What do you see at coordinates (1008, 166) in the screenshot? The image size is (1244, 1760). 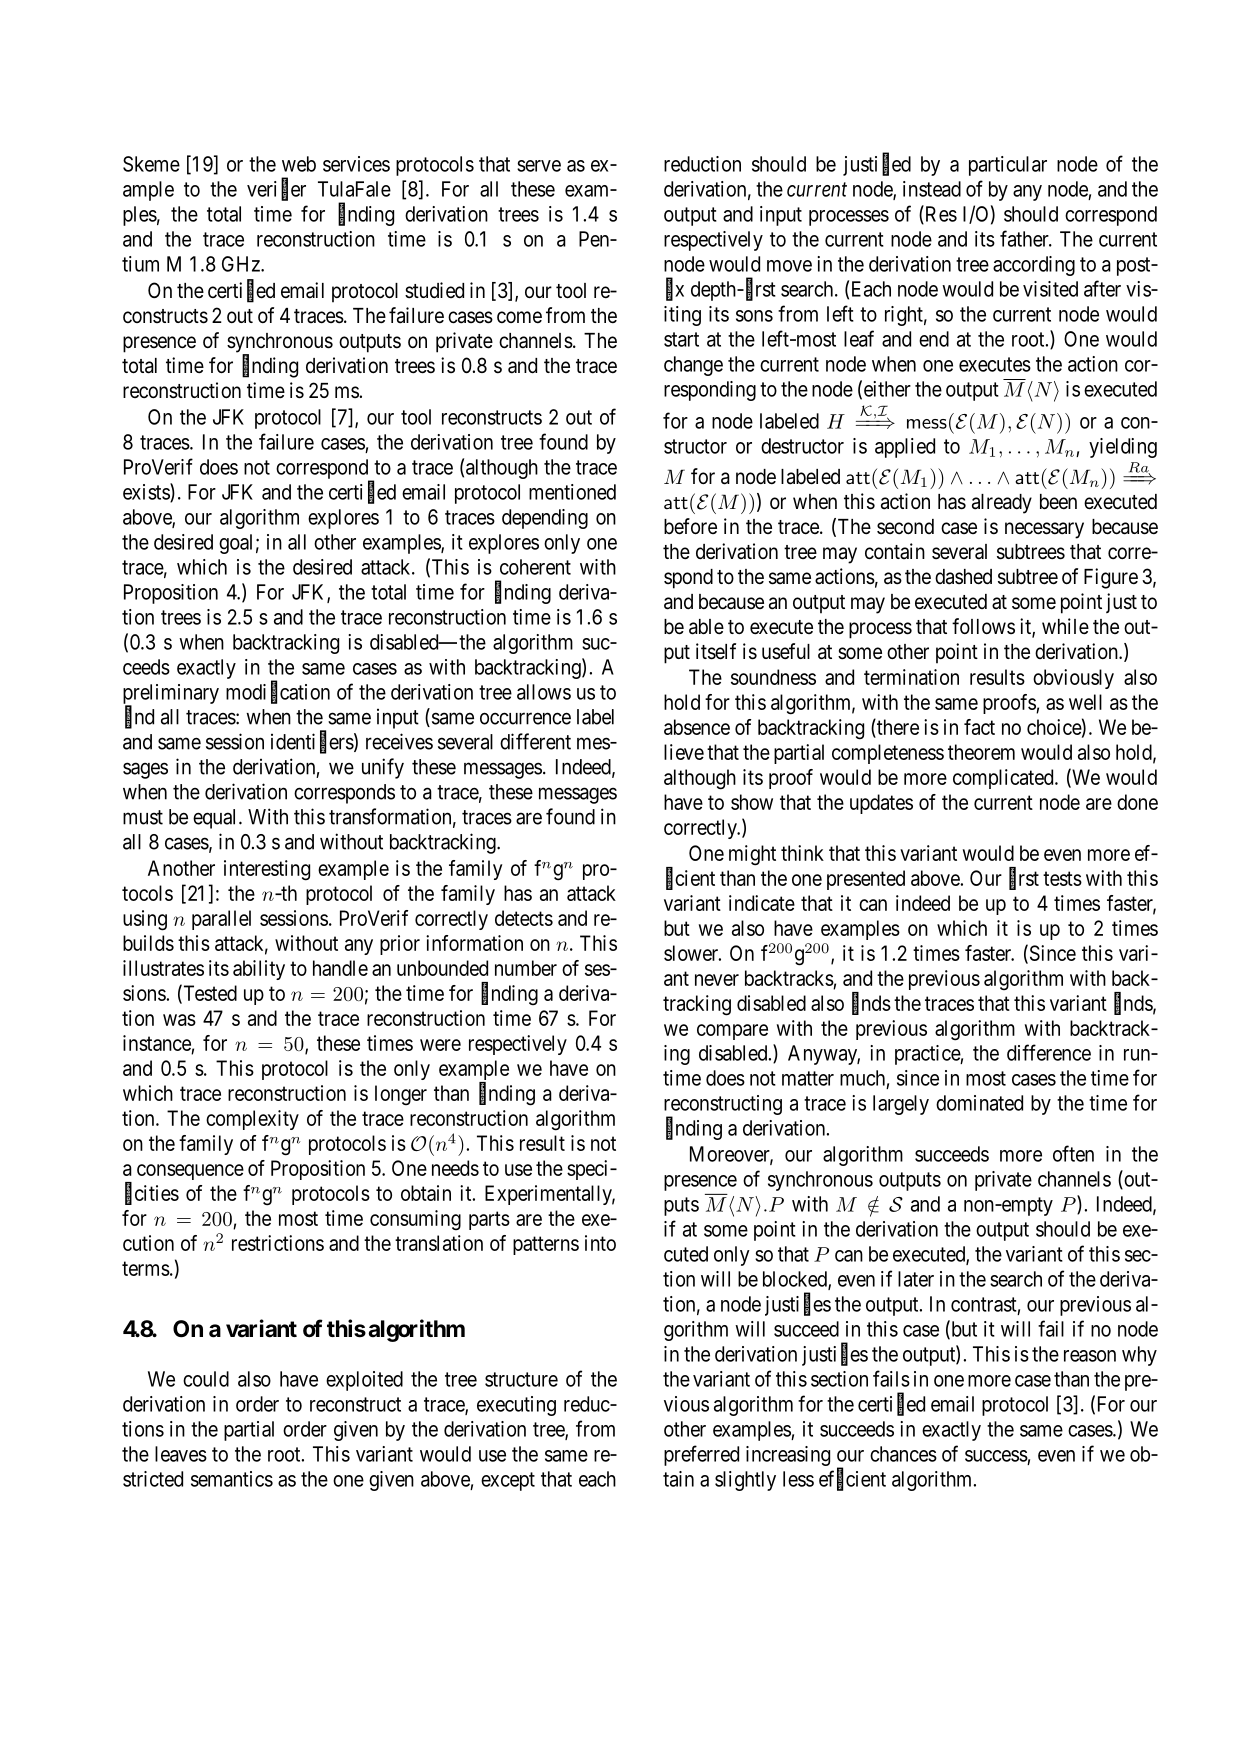 I see `particular` at bounding box center [1008, 166].
